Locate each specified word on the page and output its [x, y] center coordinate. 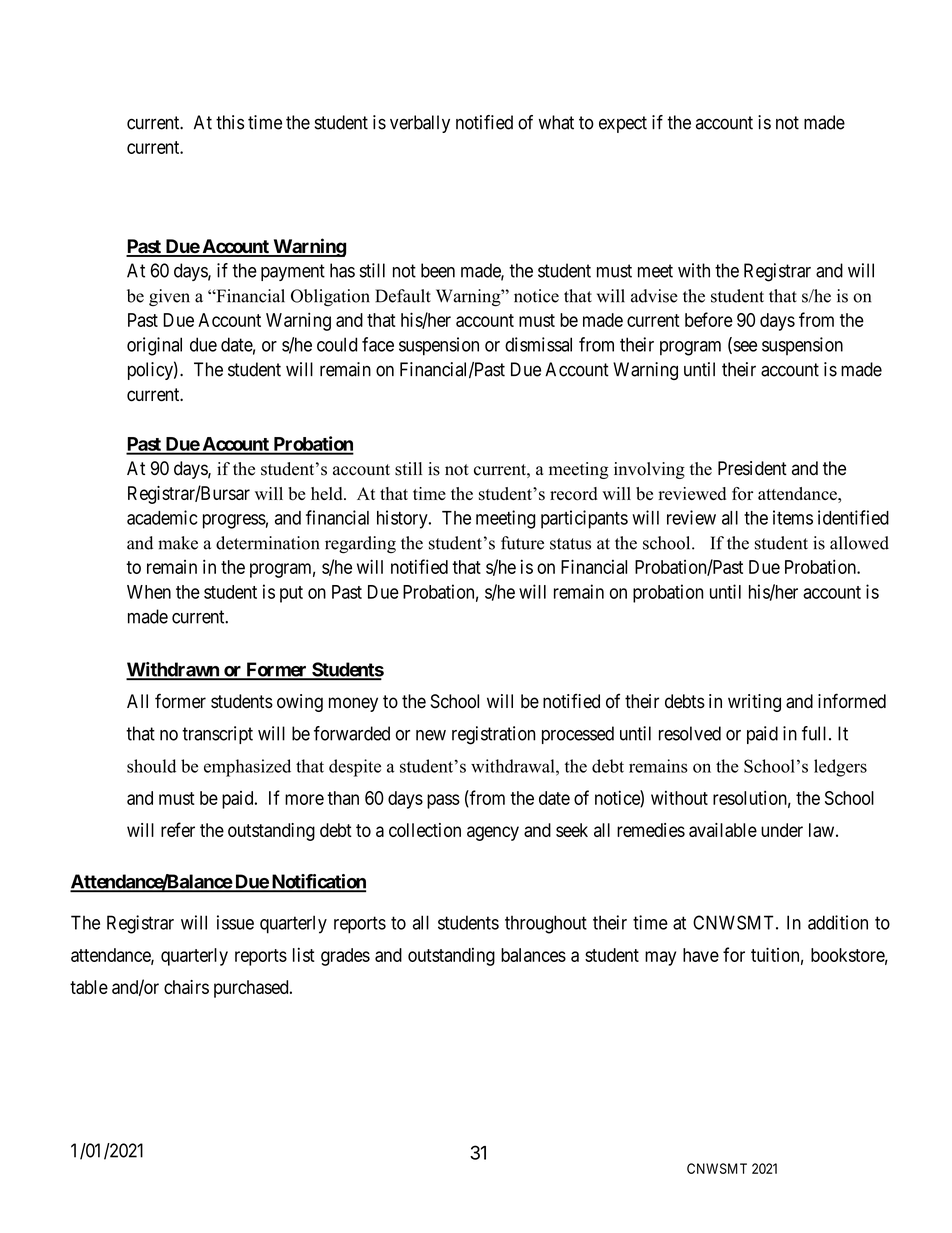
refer [178, 829]
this [230, 122]
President [752, 468]
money [353, 704]
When [149, 592]
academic [162, 517]
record [574, 494]
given [169, 297]
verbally [420, 124]
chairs [186, 987]
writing [754, 703]
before [709, 319]
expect [623, 124]
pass [443, 801]
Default [403, 296]
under [782, 830]
